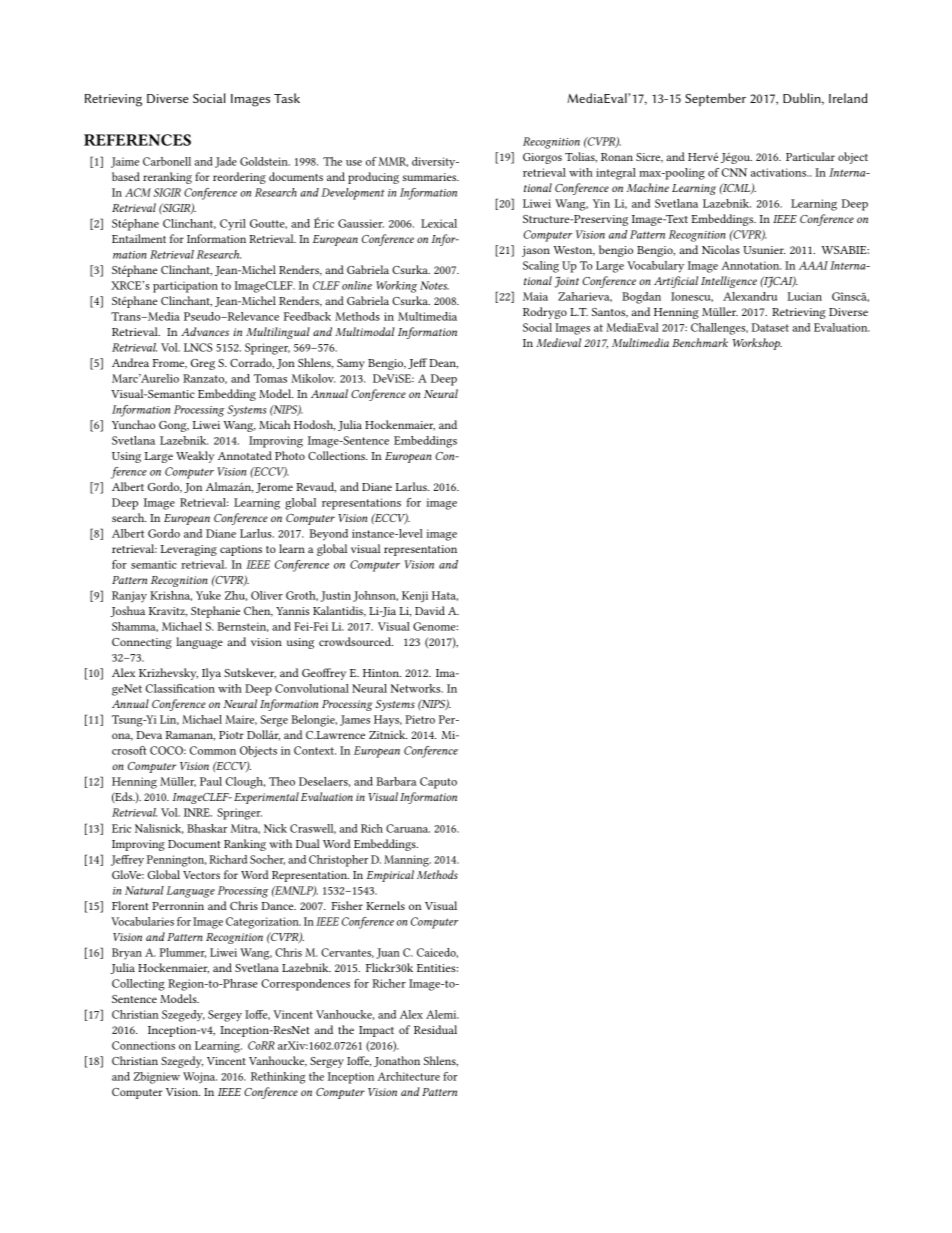 The width and height of the screenshot is (952, 1233). Describe the element at coordinates (409, 1076) in the screenshot. I see `Architecture` at that location.
